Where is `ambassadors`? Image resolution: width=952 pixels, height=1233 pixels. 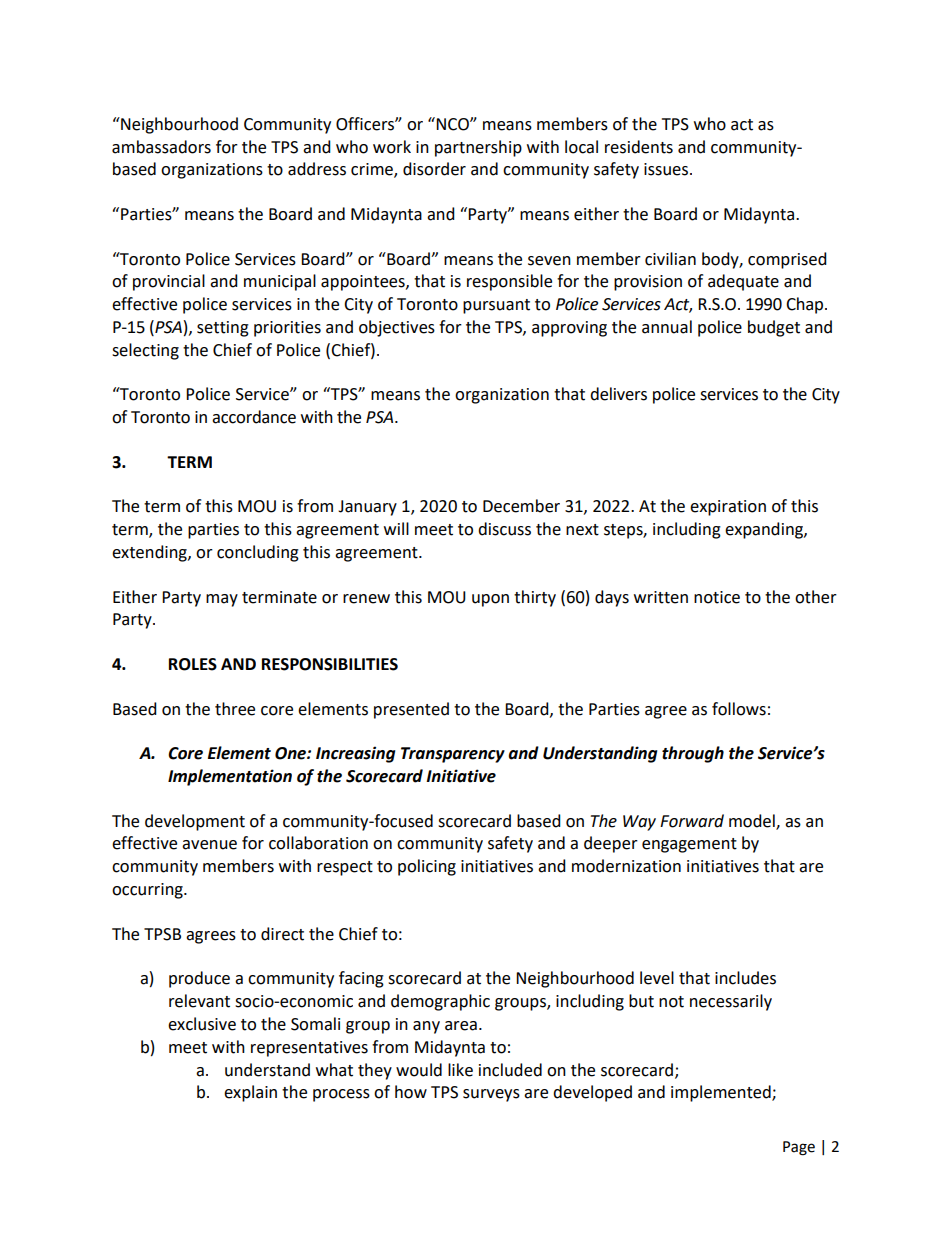 ambassadors is located at coordinates (161, 147).
